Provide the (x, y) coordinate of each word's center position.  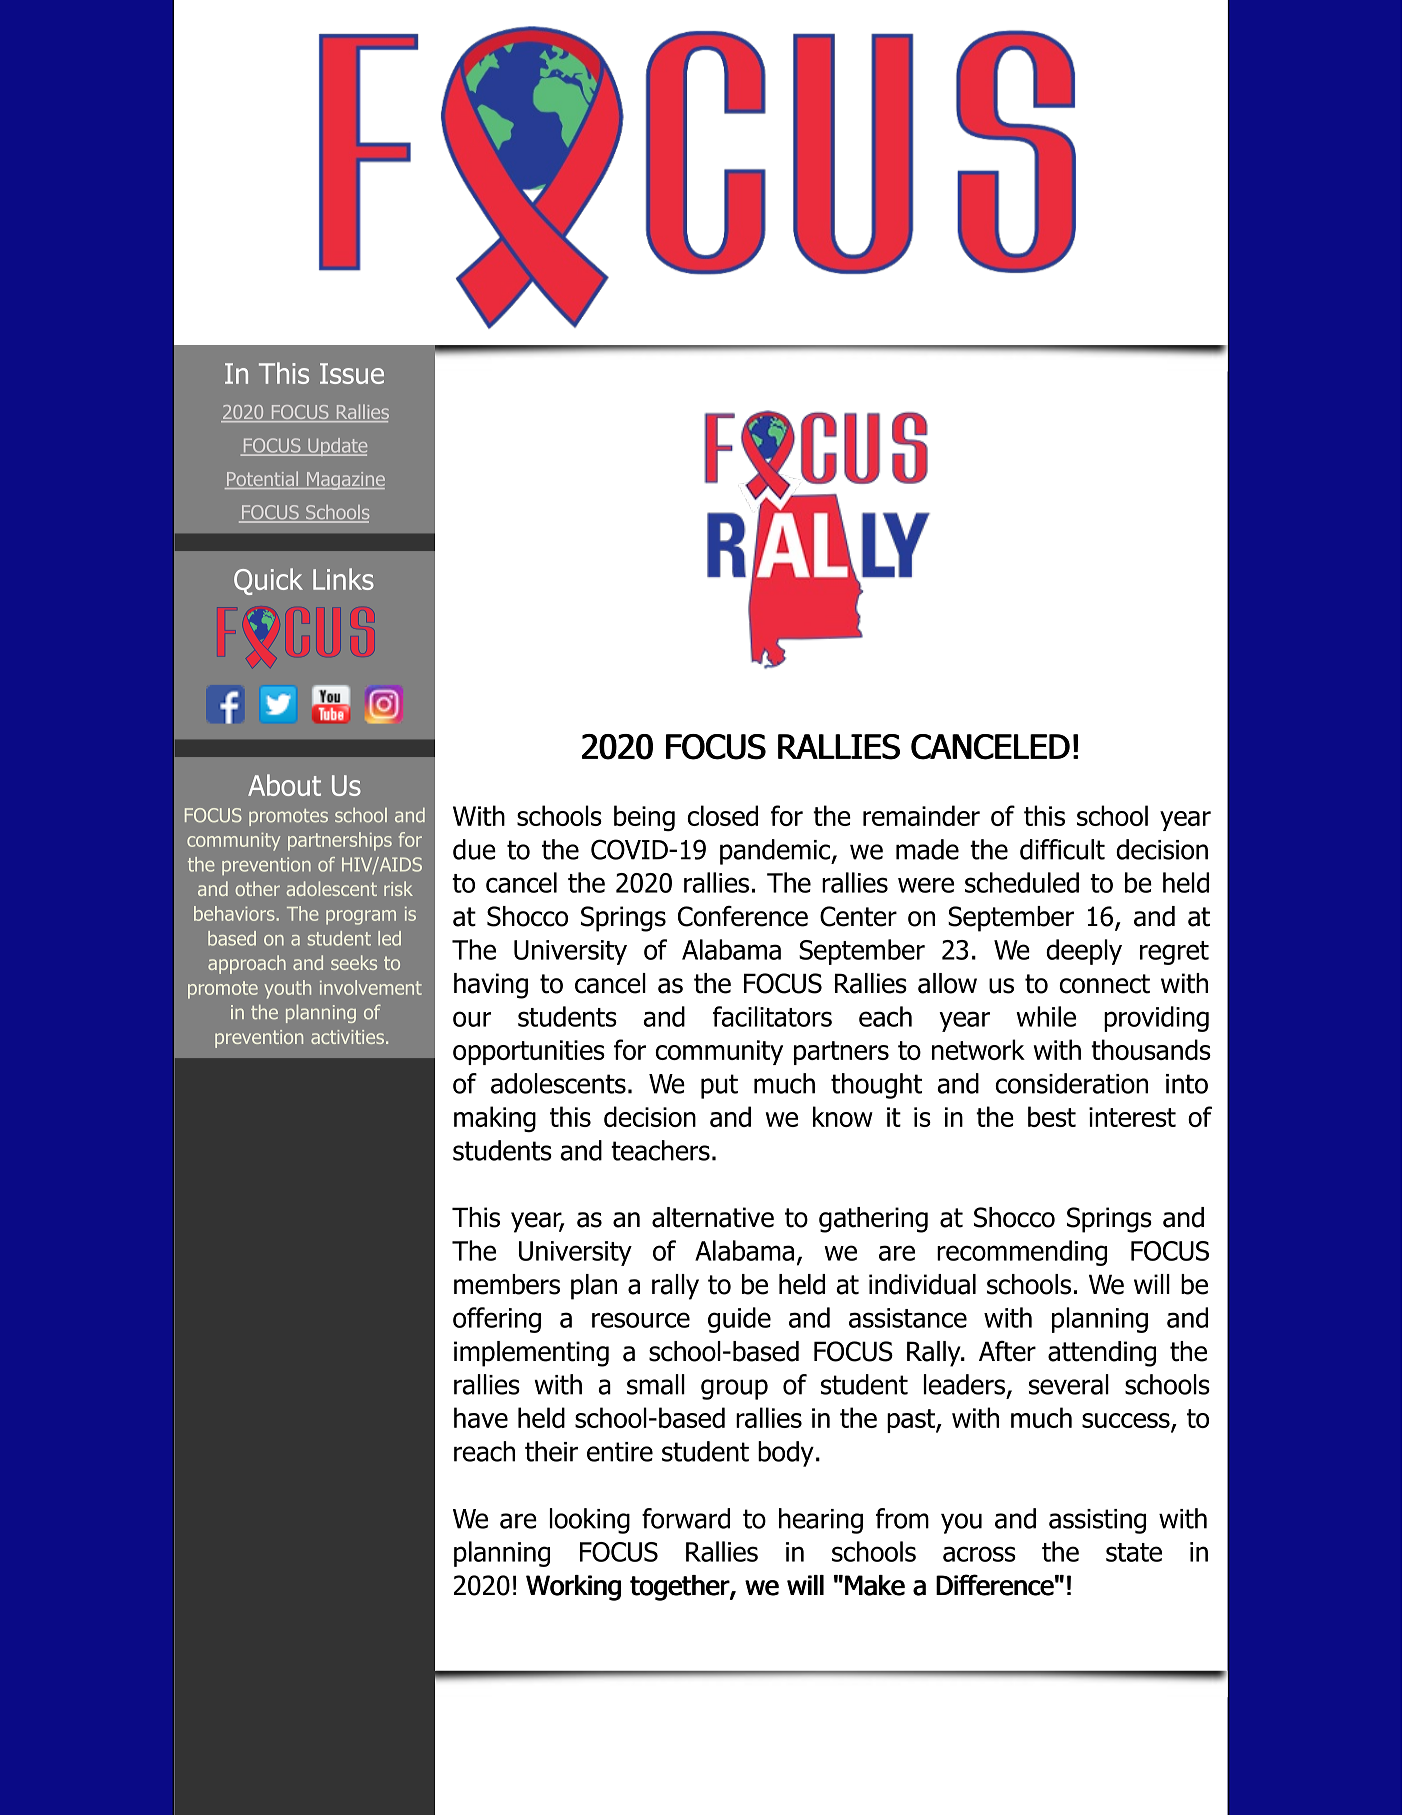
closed (722, 815)
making (495, 1119)
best (1052, 1116)
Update (336, 447)
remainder (921, 815)
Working (573, 1588)
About (284, 785)
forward (686, 1518)
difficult (1062, 849)
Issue (352, 373)
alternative (713, 1217)
